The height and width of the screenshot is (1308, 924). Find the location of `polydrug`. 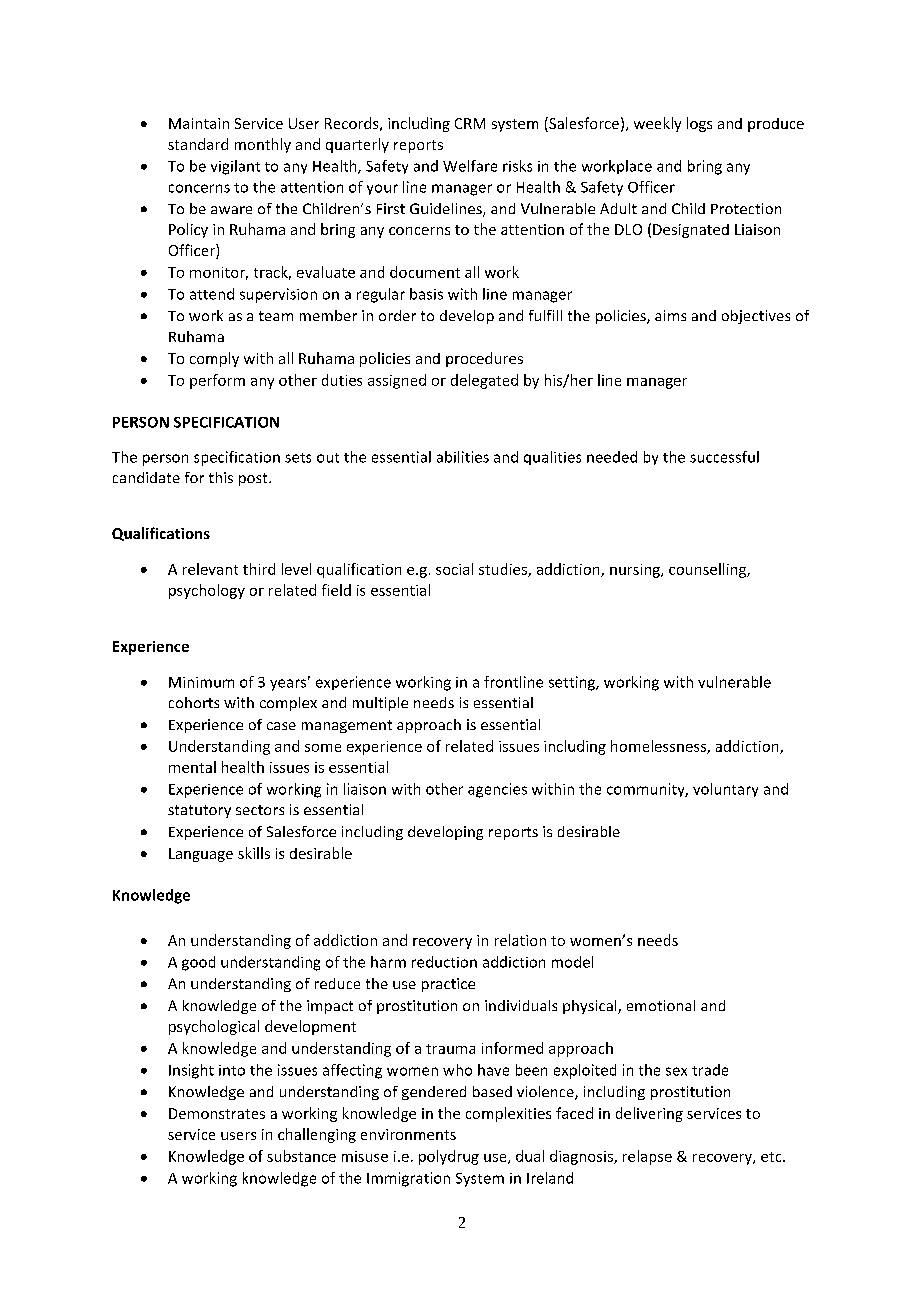

polydrug is located at coordinates (449, 1157).
